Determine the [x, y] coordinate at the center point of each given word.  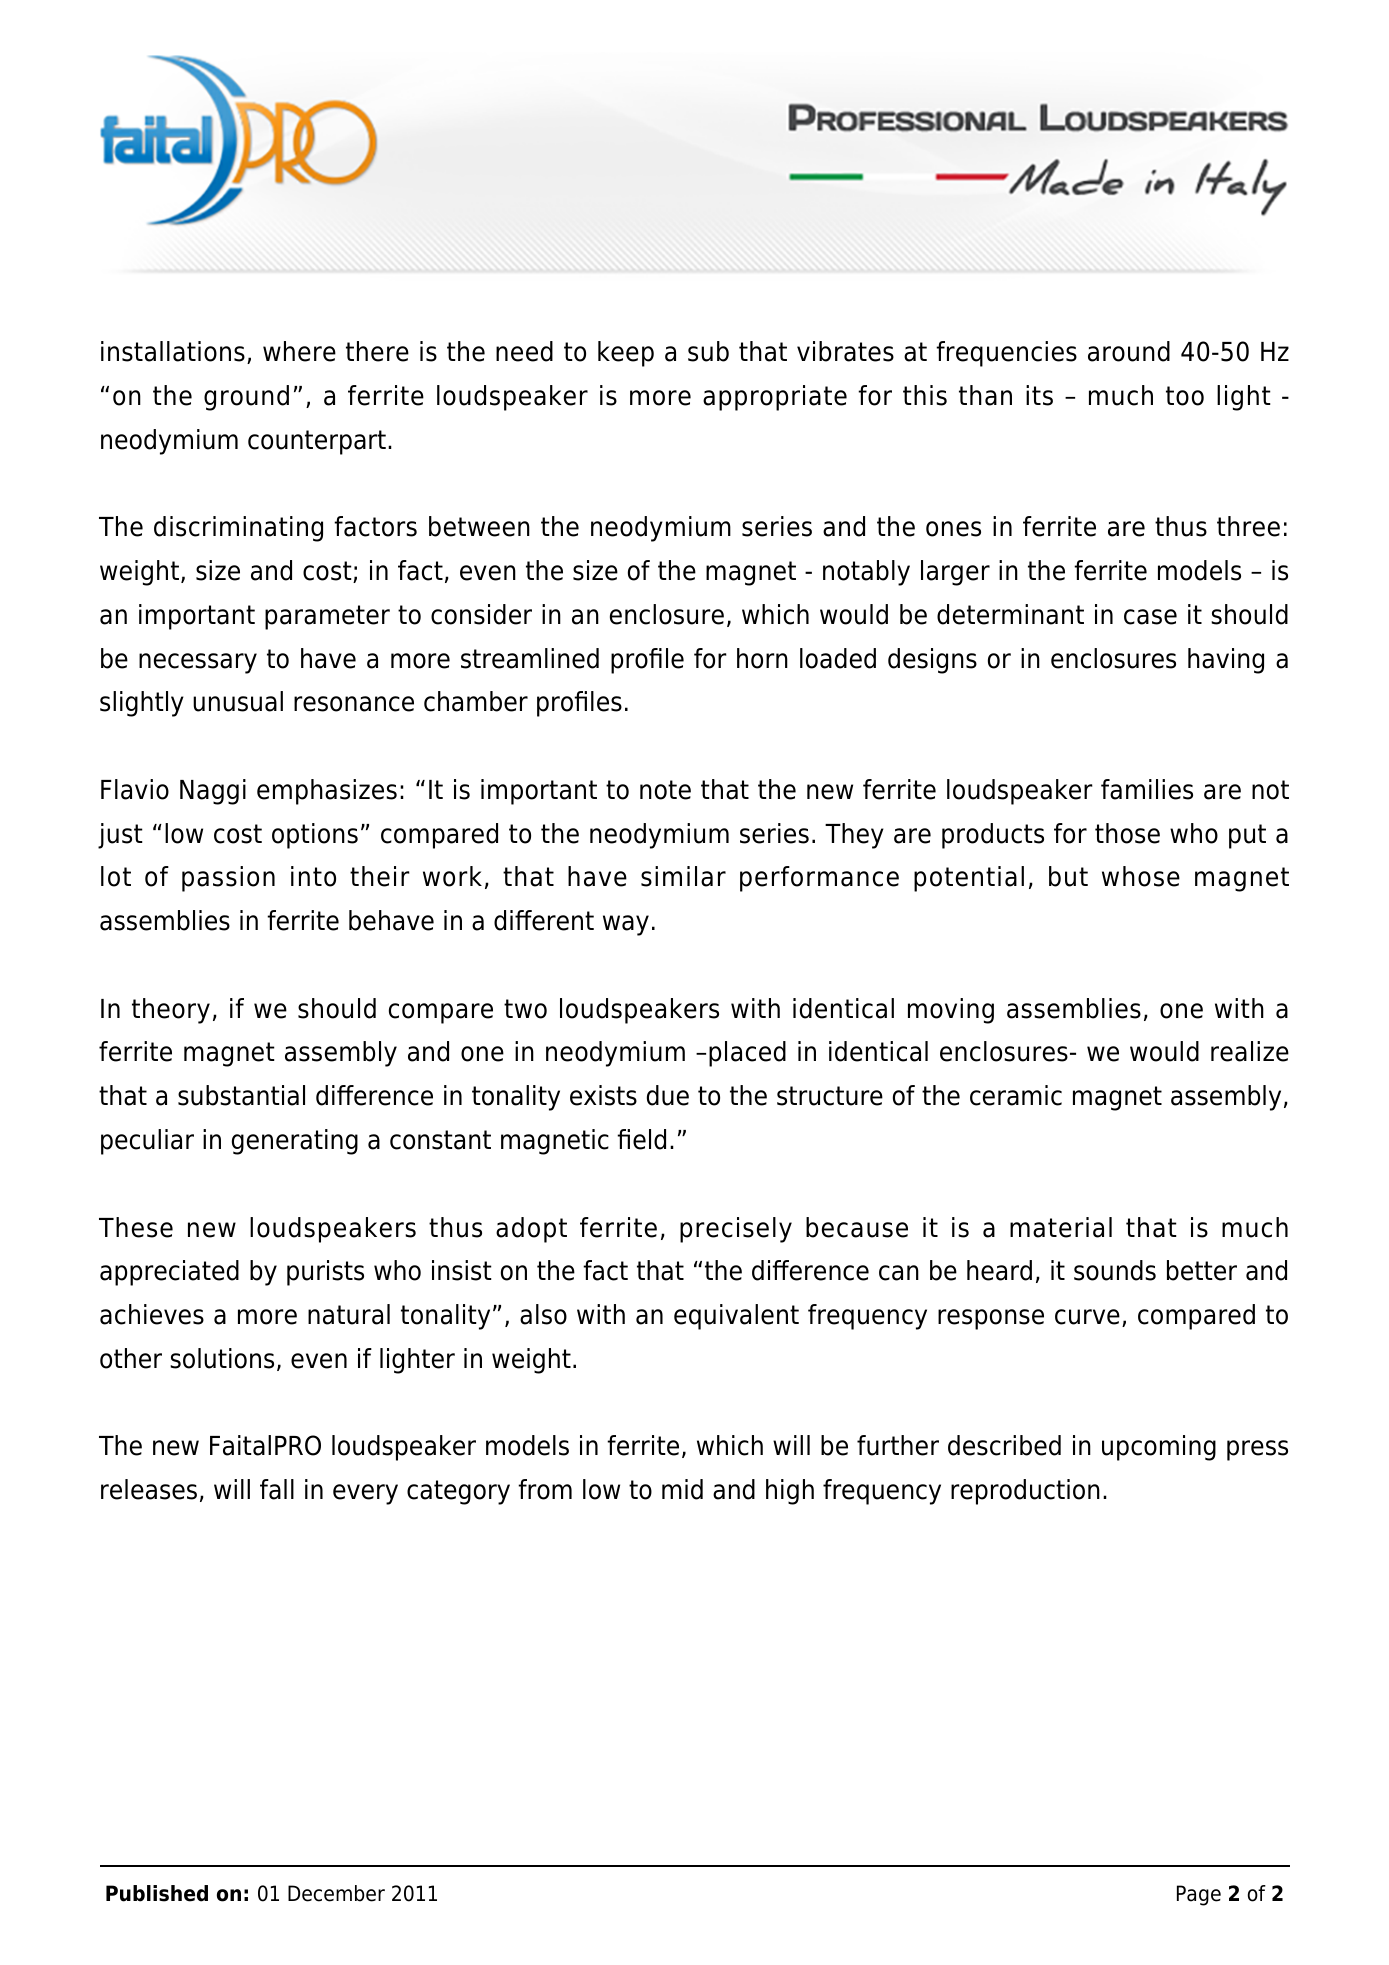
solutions [222, 1358]
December [336, 1893]
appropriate [775, 398]
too [1185, 396]
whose [1141, 876]
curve [1087, 1317]
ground [246, 398]
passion [228, 879]
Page [1199, 1895]
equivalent [736, 1317]
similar [683, 876]
